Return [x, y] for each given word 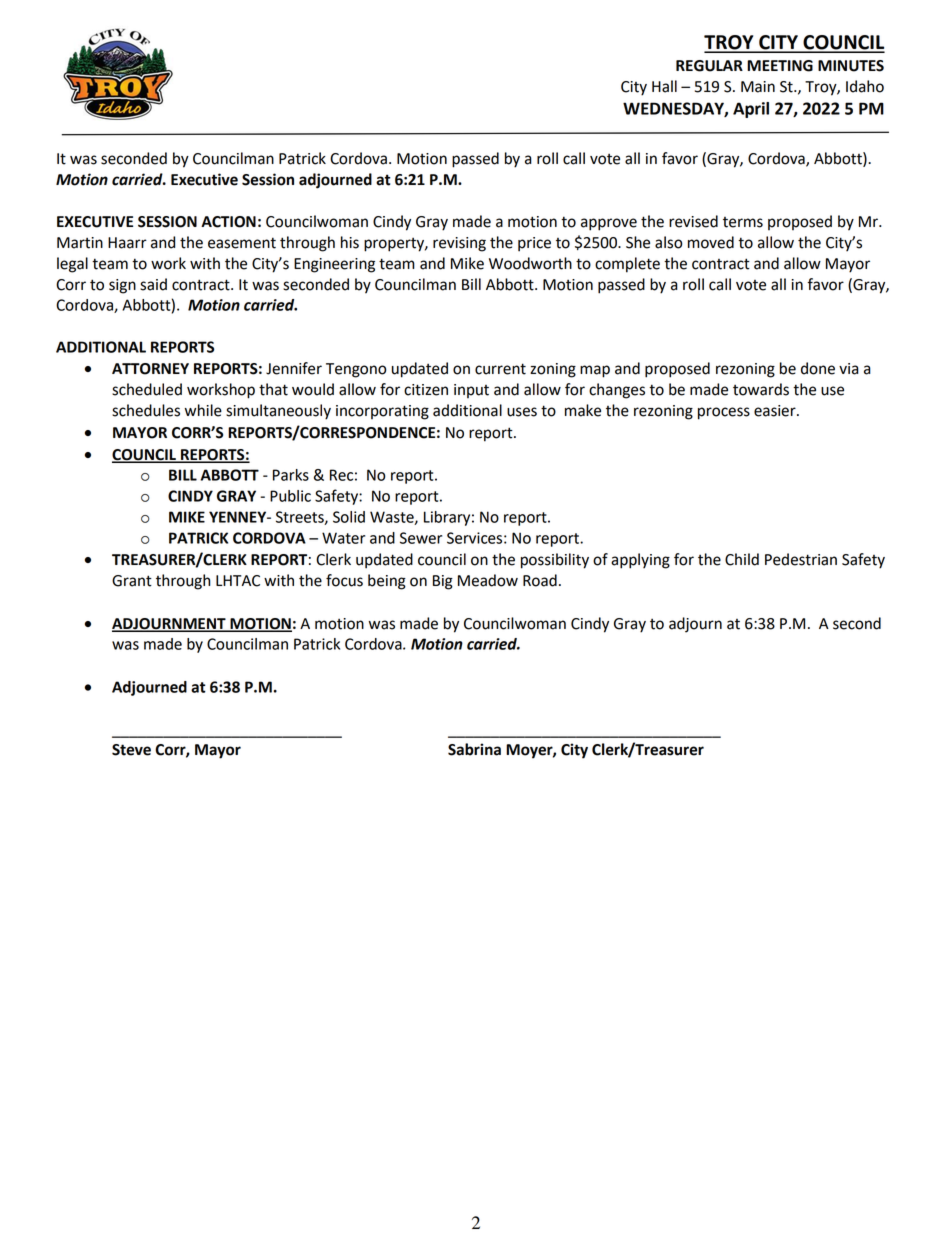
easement [242, 243]
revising [459, 244]
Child [742, 559]
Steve [131, 750]
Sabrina [474, 749]
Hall [664, 86]
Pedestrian [801, 559]
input [471, 391]
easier [776, 411]
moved [711, 242]
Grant [132, 581]
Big [443, 582]
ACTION [228, 222]
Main [758, 87]
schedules [146, 410]
